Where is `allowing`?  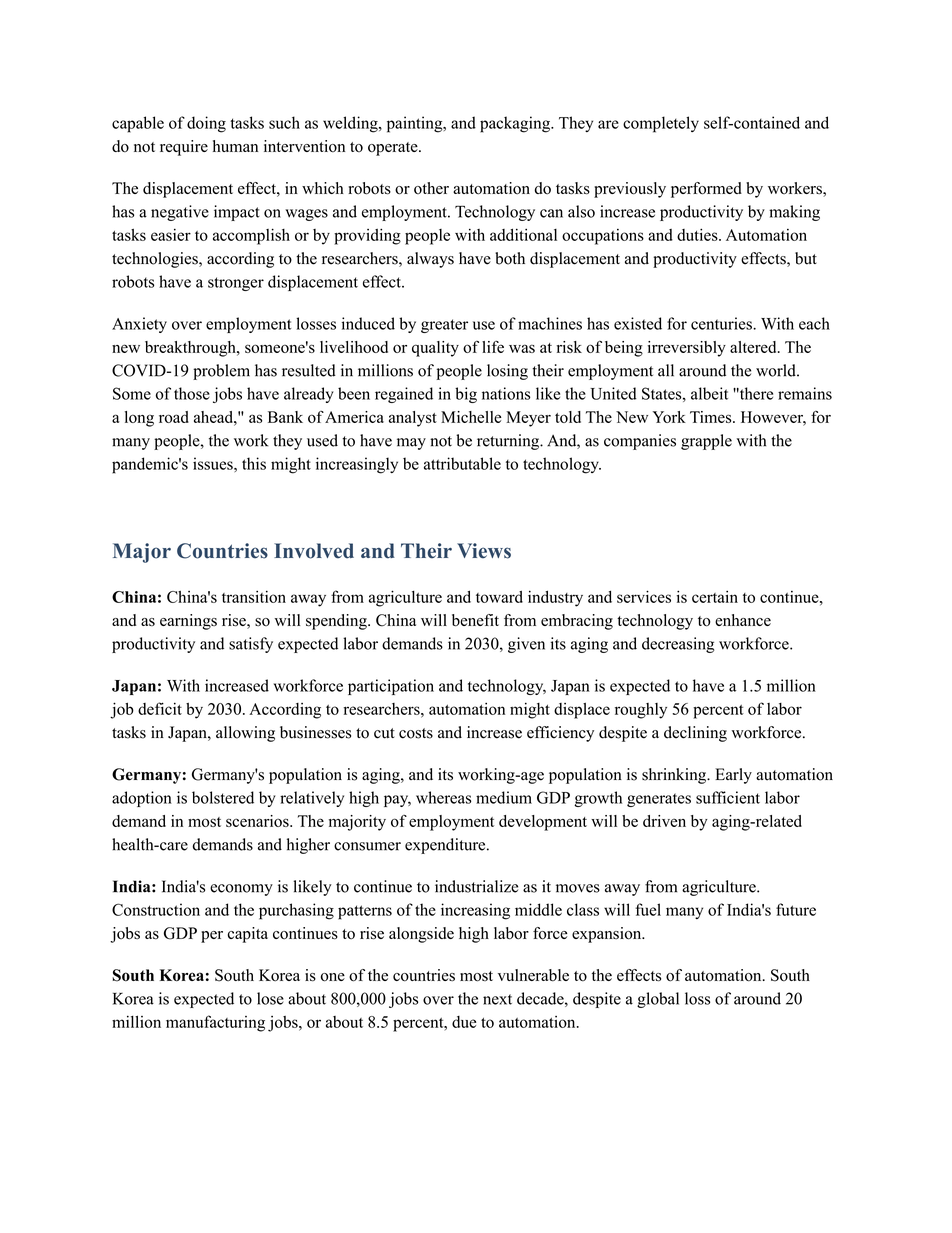 allowing is located at coordinates (245, 734).
